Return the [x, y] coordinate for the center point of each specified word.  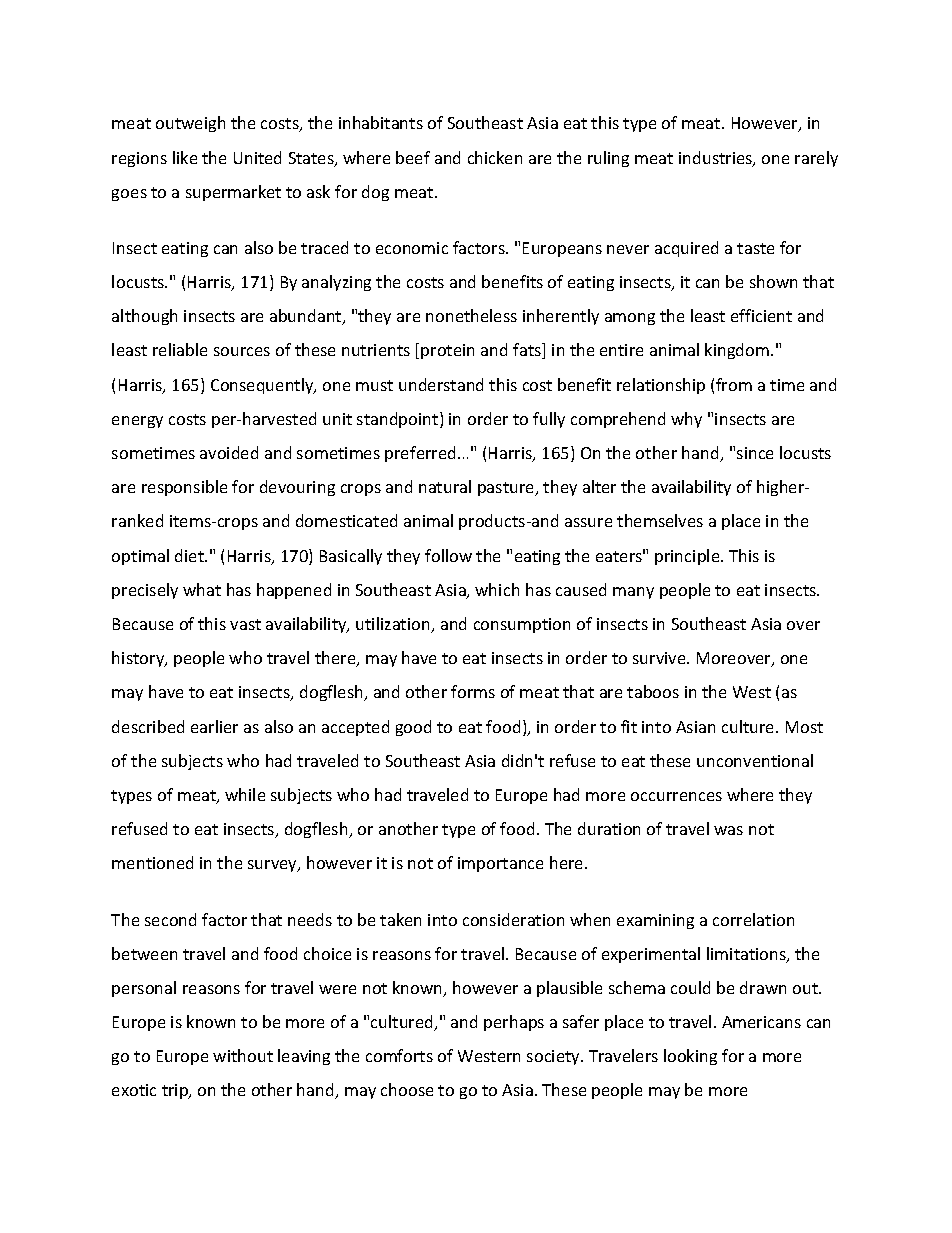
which [497, 589]
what [202, 589]
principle [688, 557]
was [728, 830]
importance [500, 864]
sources [242, 351]
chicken [495, 157]
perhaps [514, 1023]
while [245, 794]
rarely [816, 159]
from [734, 384]
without [243, 1055]
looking [690, 1057]
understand [441, 384]
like [185, 157]
